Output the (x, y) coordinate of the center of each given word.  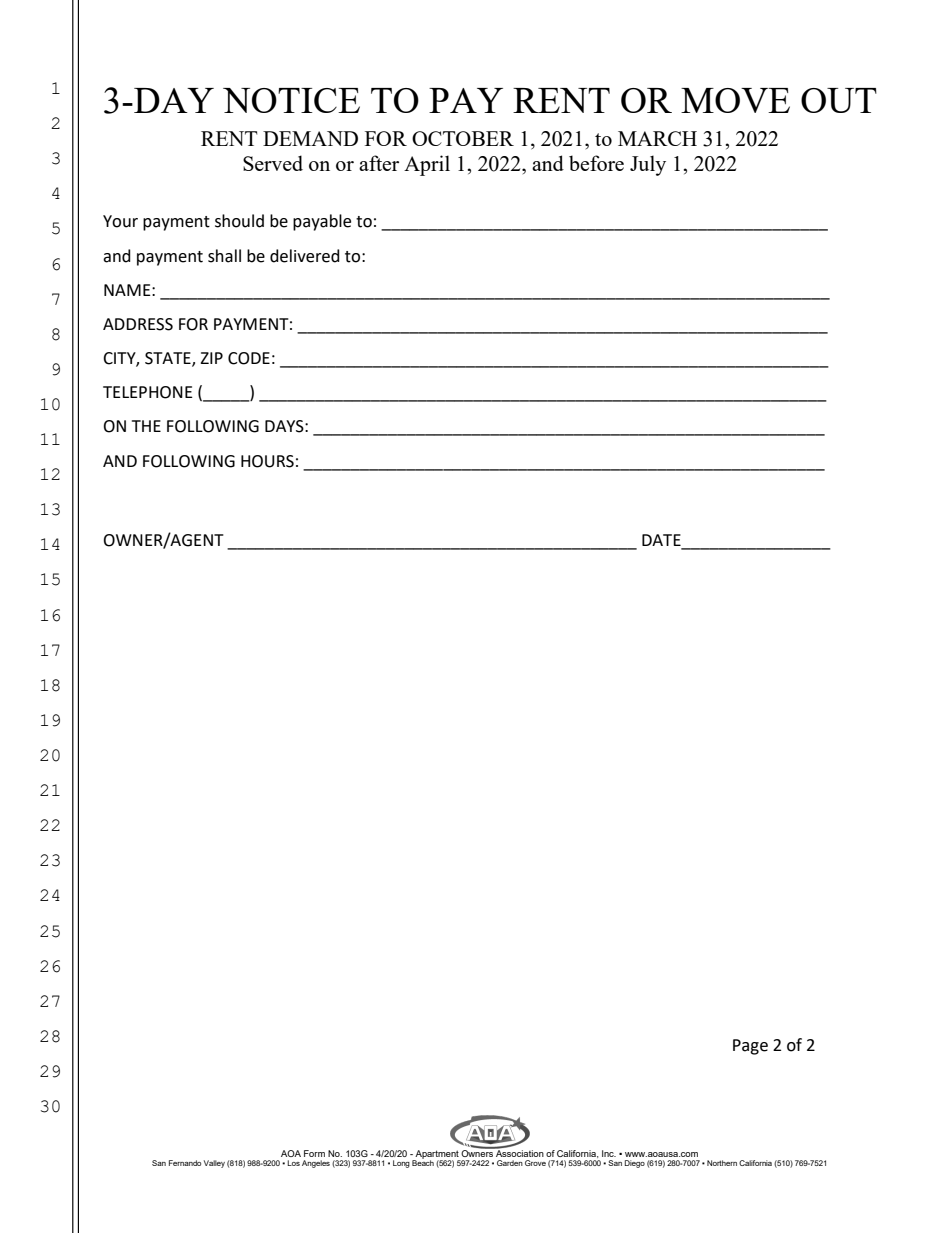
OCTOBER (463, 138)
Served (273, 163)
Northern (722, 1163)
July (648, 165)
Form (314, 1153)
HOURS (267, 461)
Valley (214, 1164)
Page (750, 1047)
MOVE (735, 100)
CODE (249, 358)
